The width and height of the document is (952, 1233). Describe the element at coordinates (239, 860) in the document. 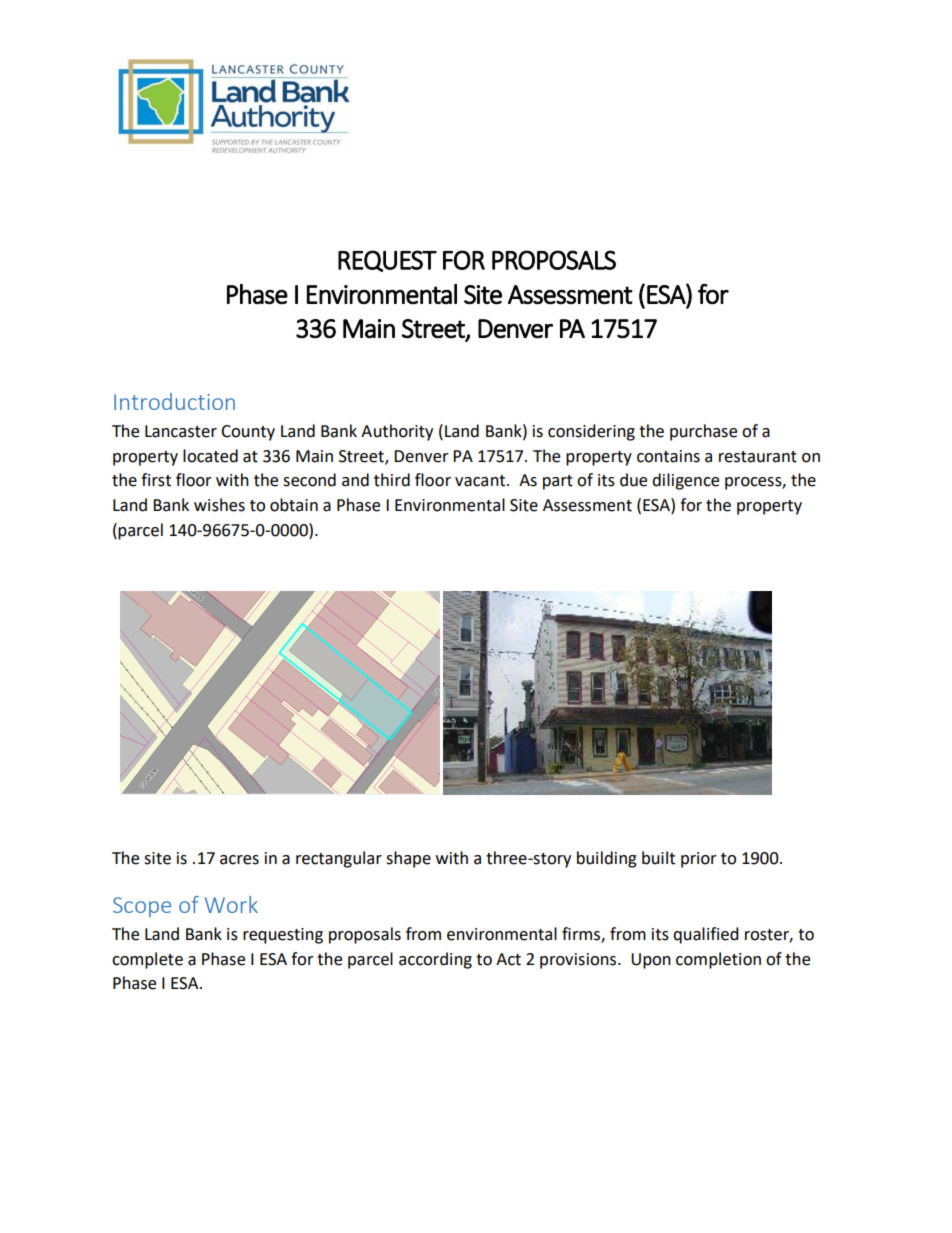

I see `acres` at that location.
